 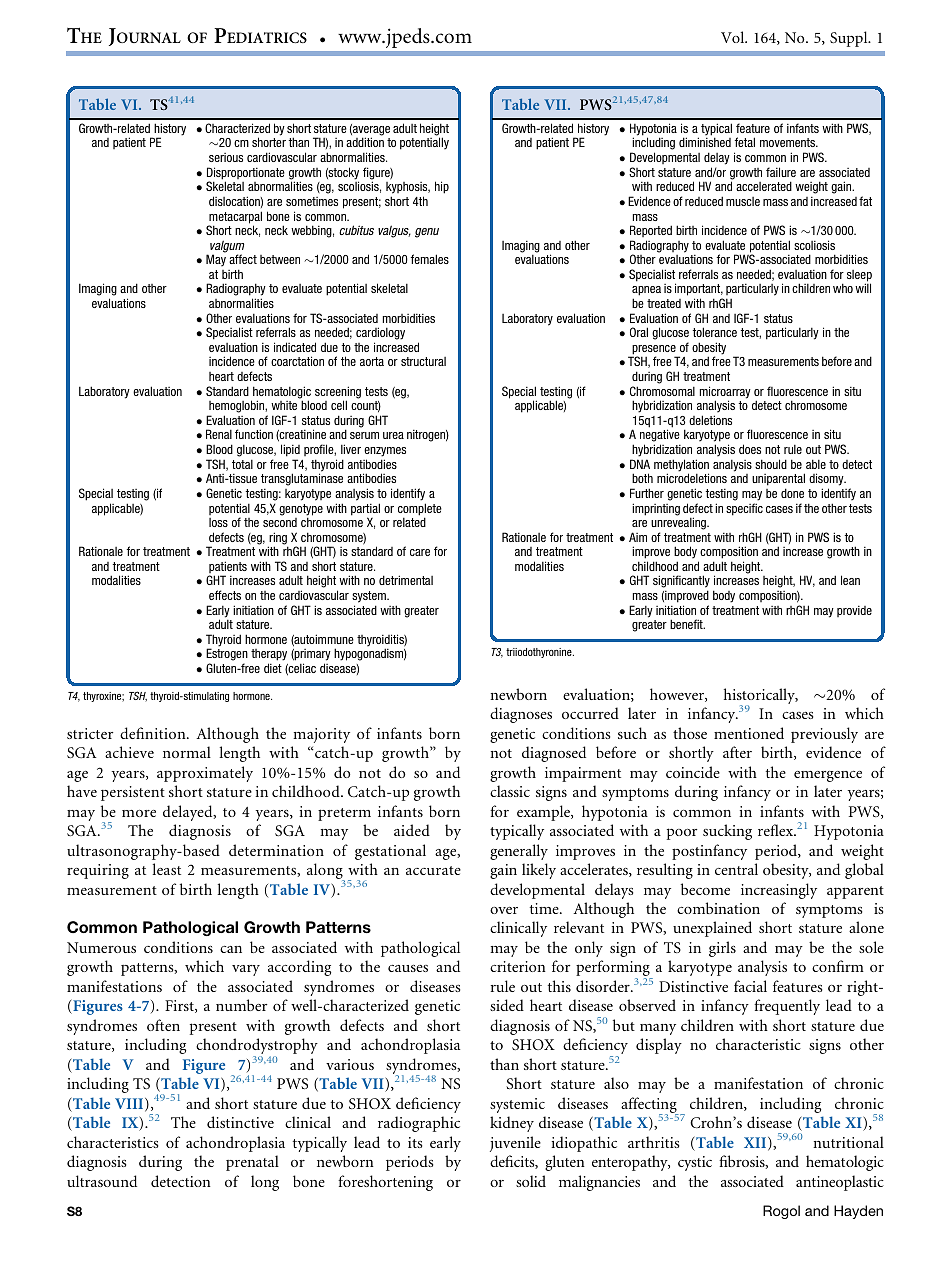 I want to click on Vol, so click(x=734, y=37).
